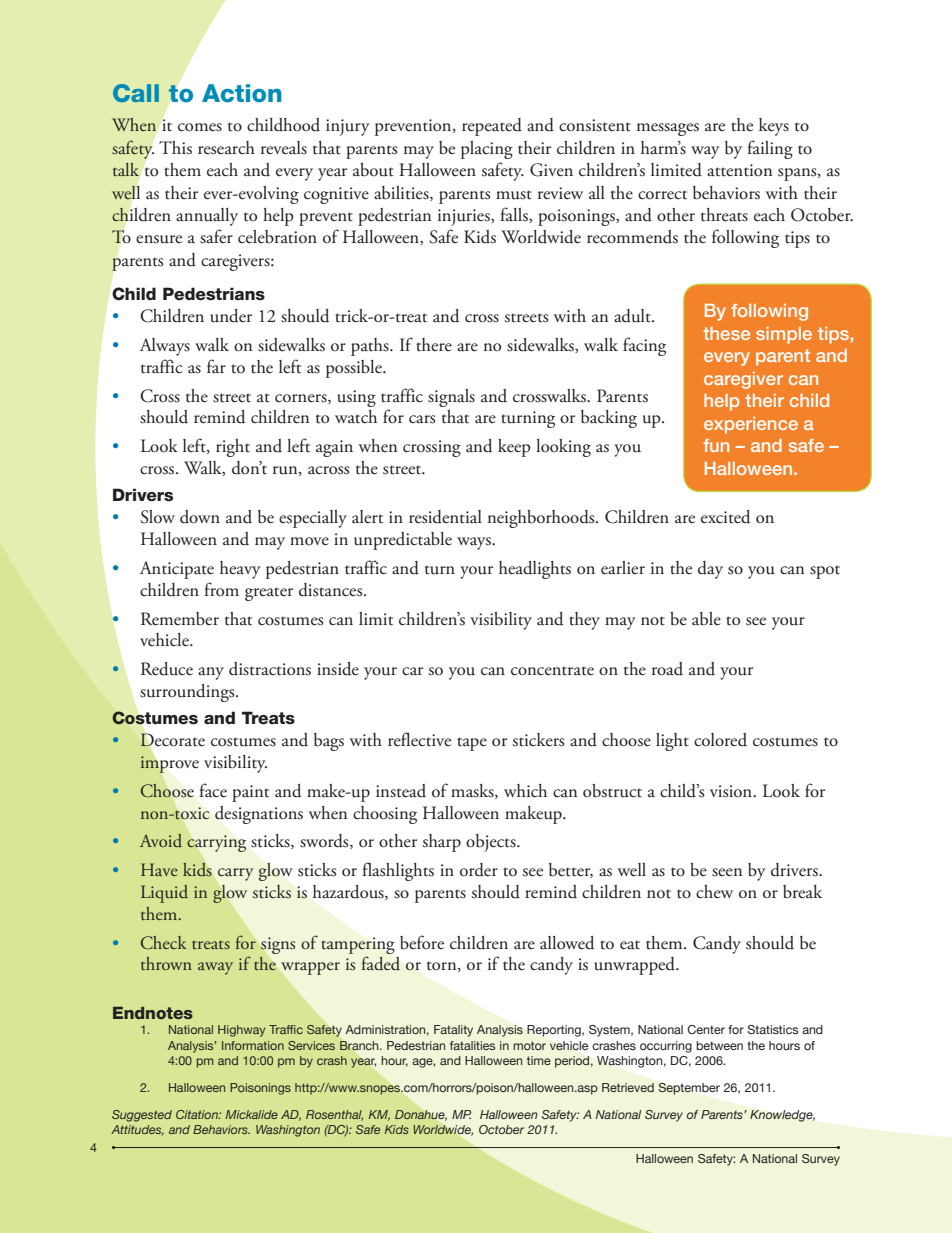 This screenshot has width=952, height=1233. Describe the element at coordinates (492, 127) in the screenshot. I see `repeated` at that location.
